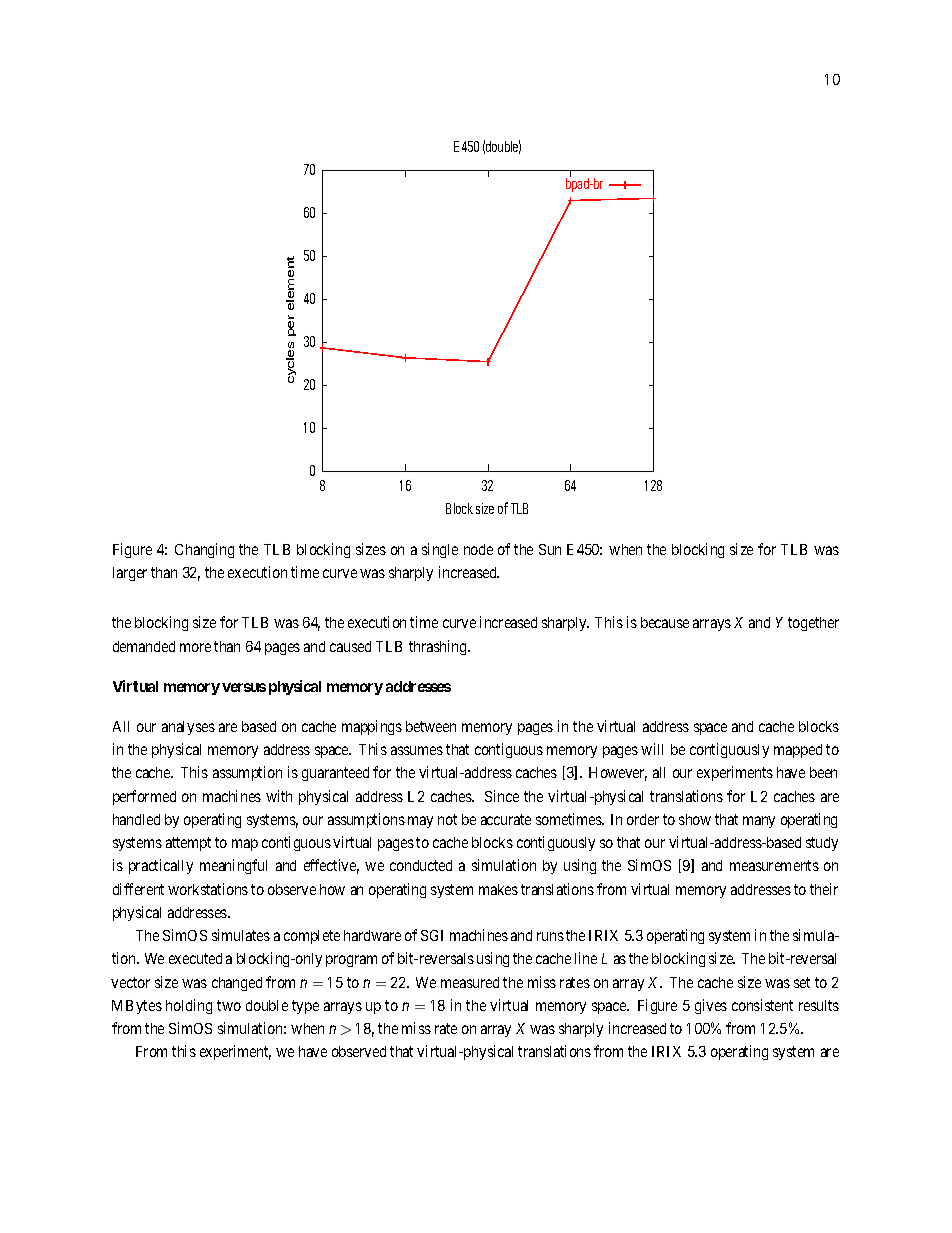 The height and width of the screenshot is (1233, 952). Describe the element at coordinates (502, 796) in the screenshot. I see `Since` at that location.
